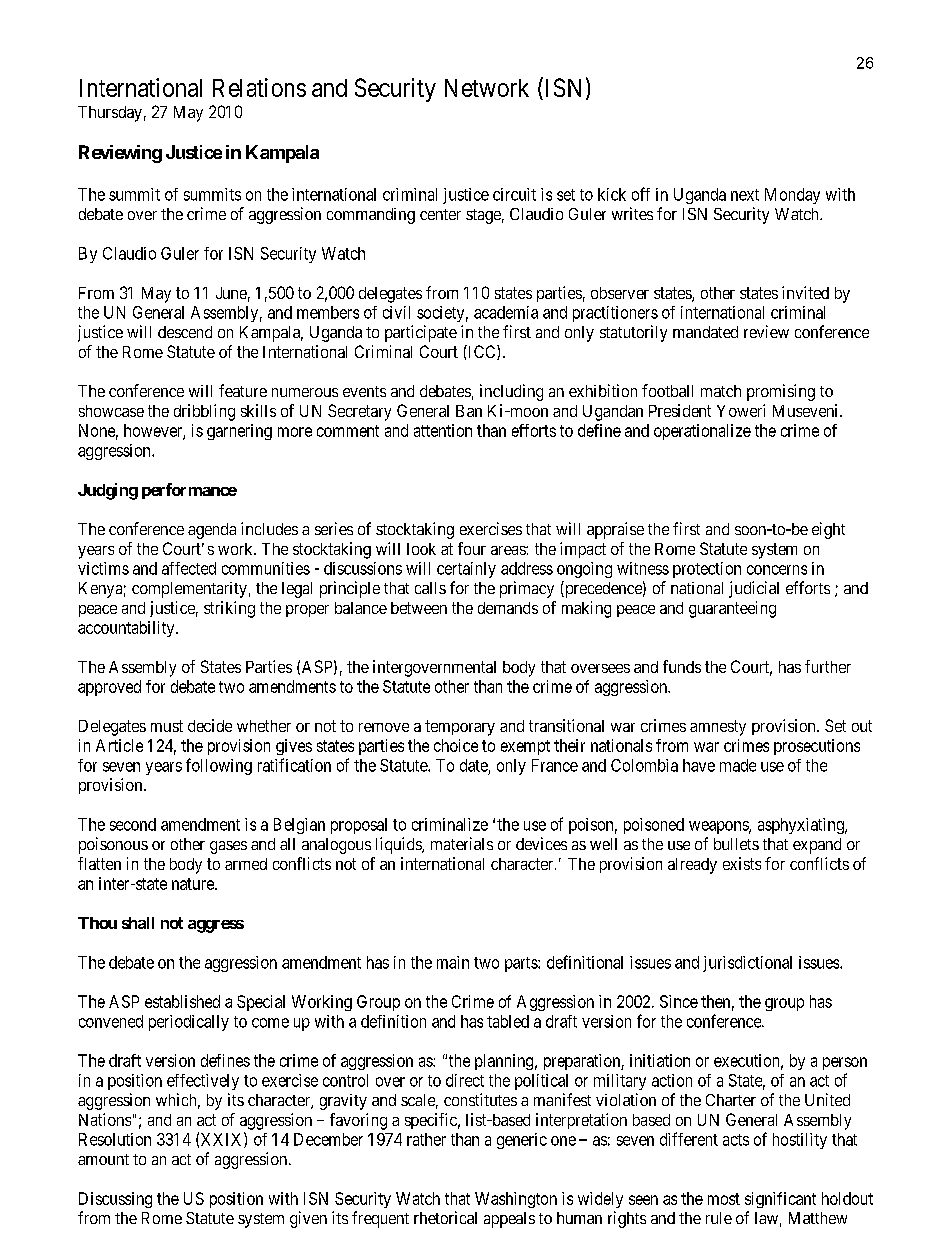  What do you see at coordinates (514, 194) in the screenshot?
I see `circuit` at bounding box center [514, 194].
